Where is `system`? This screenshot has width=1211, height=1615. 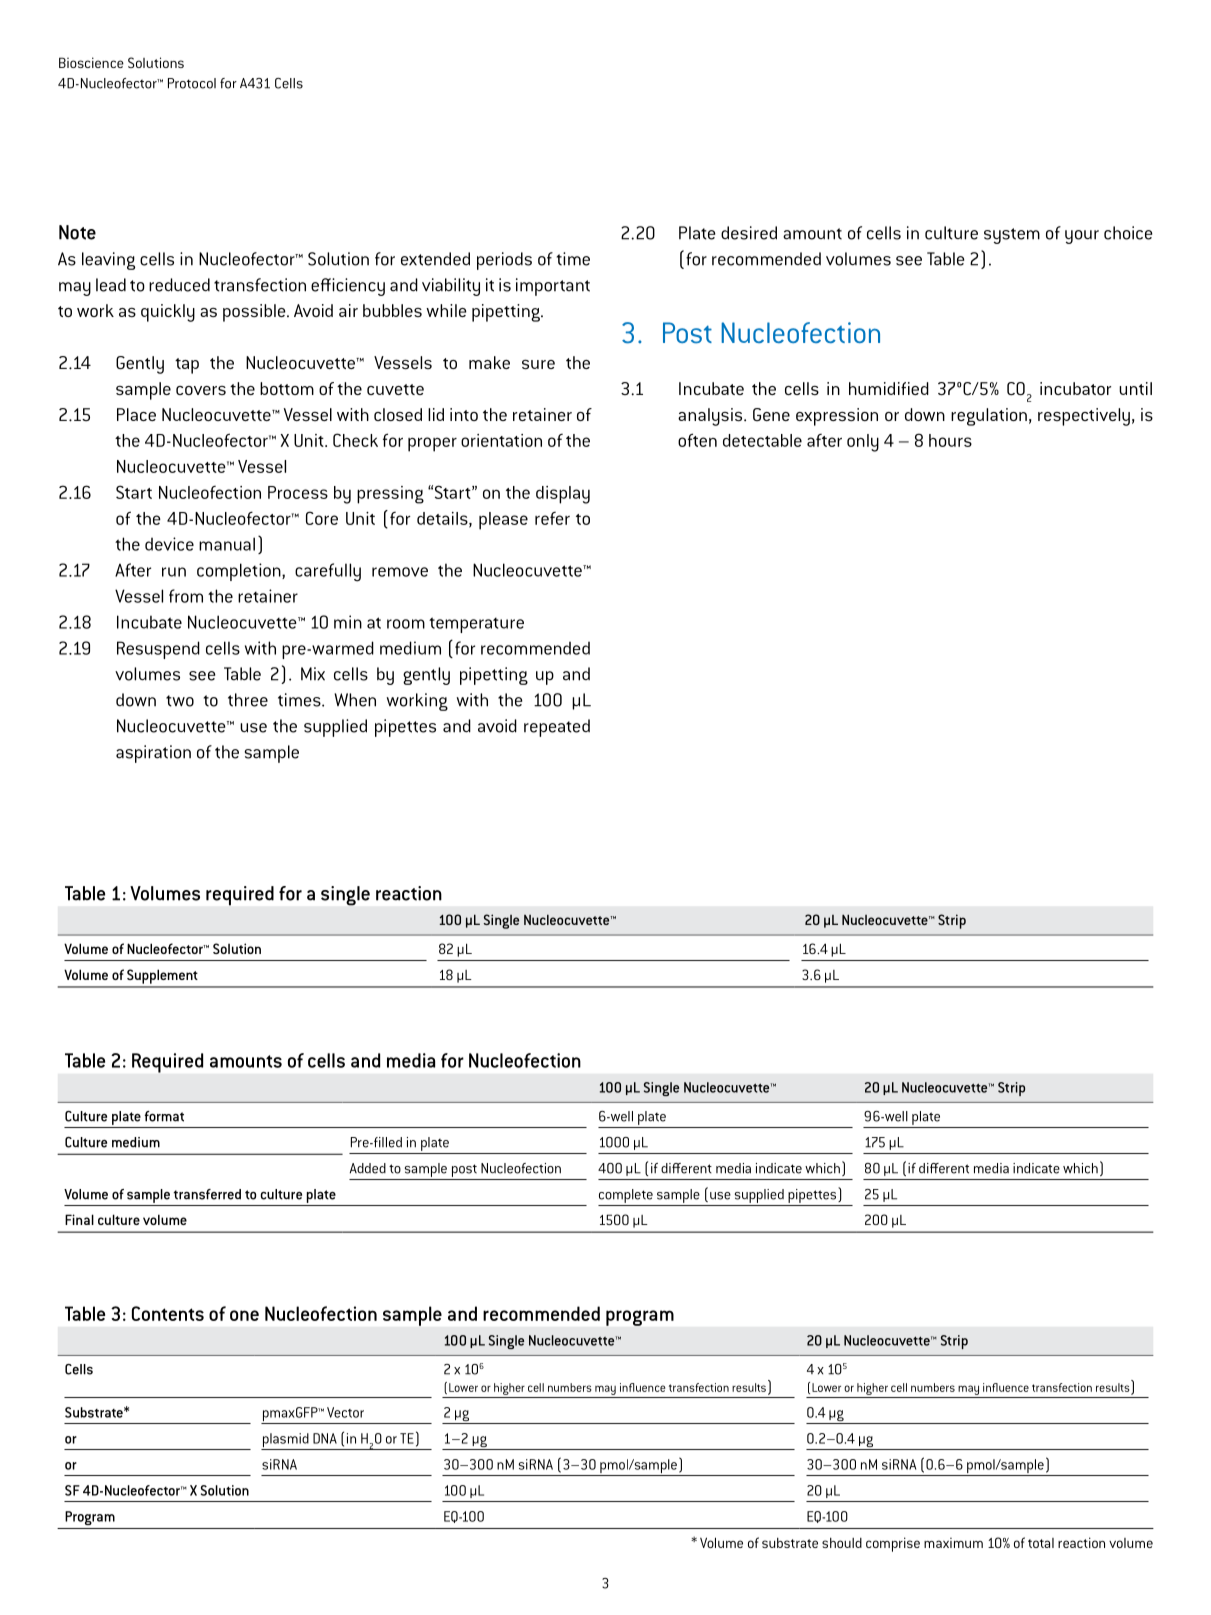 system is located at coordinates (1012, 236).
